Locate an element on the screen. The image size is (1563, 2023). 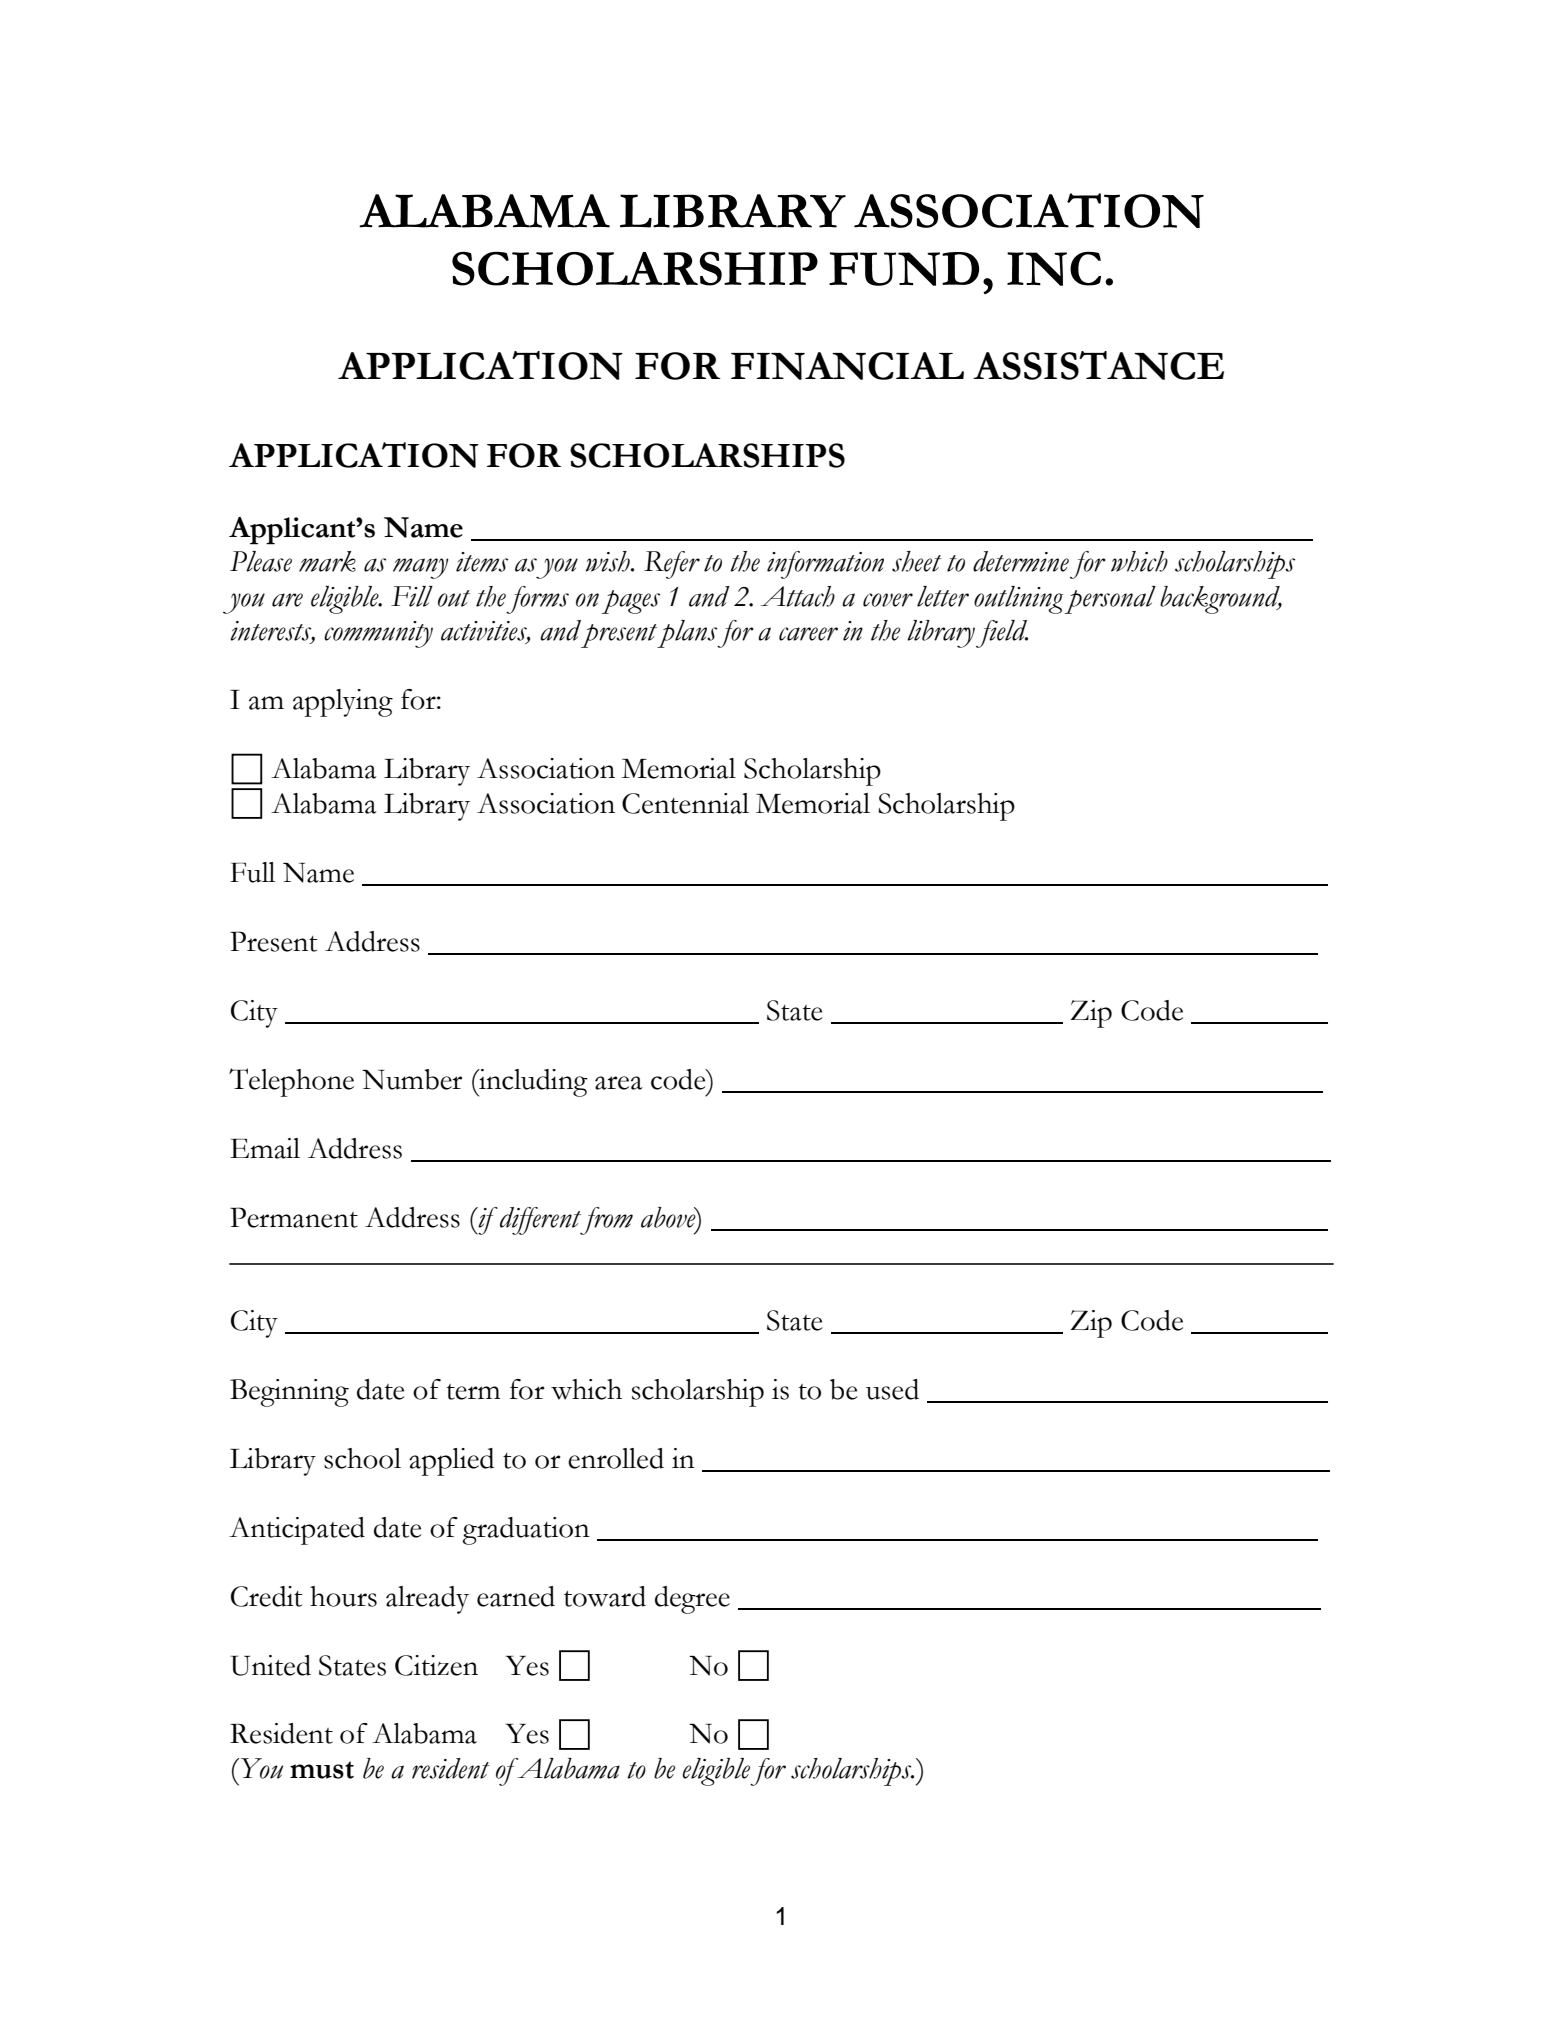
ASSISTANCE is located at coordinates (1098, 365).
